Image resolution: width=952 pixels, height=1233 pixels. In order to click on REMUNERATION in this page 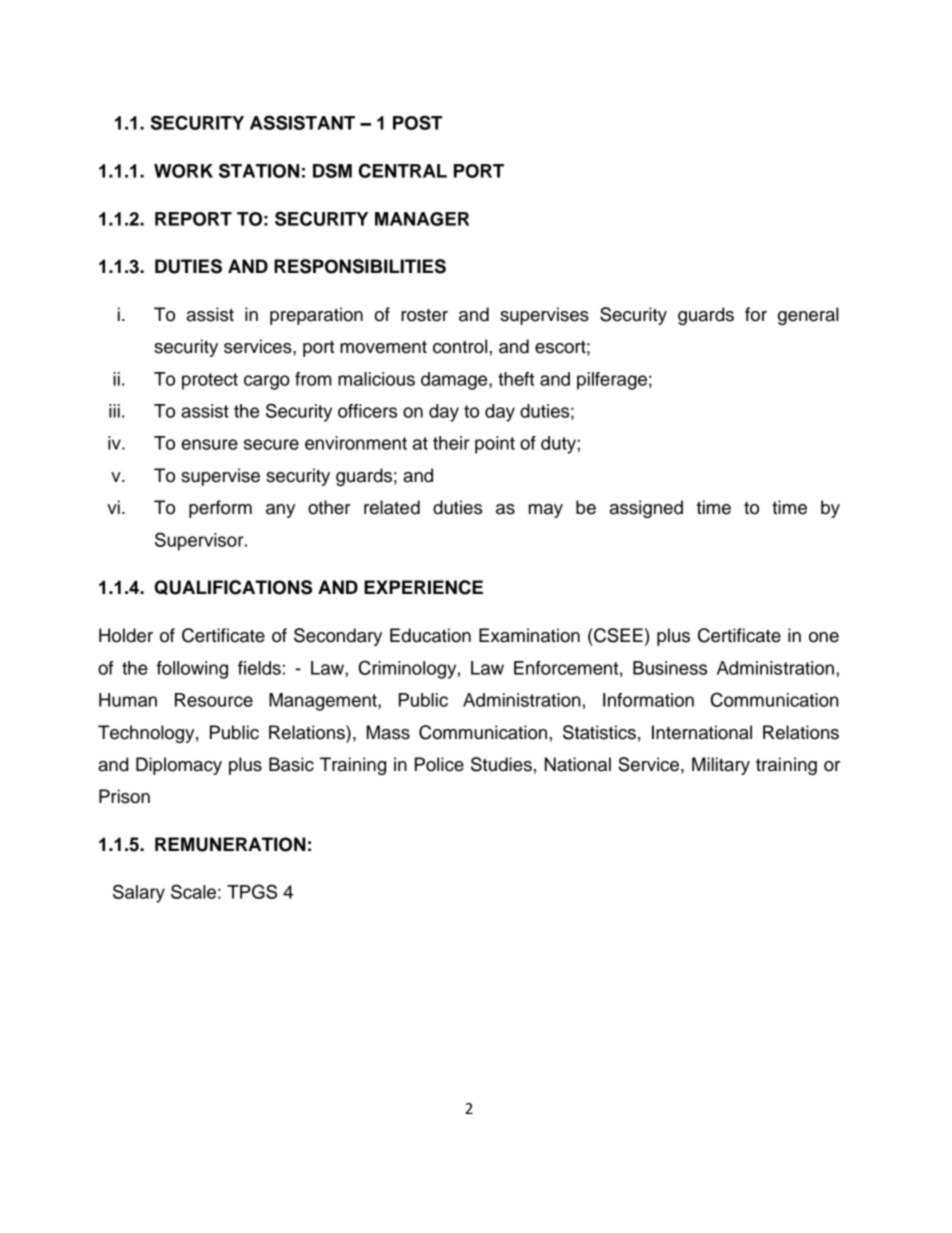, I will do `click(230, 844)`.
